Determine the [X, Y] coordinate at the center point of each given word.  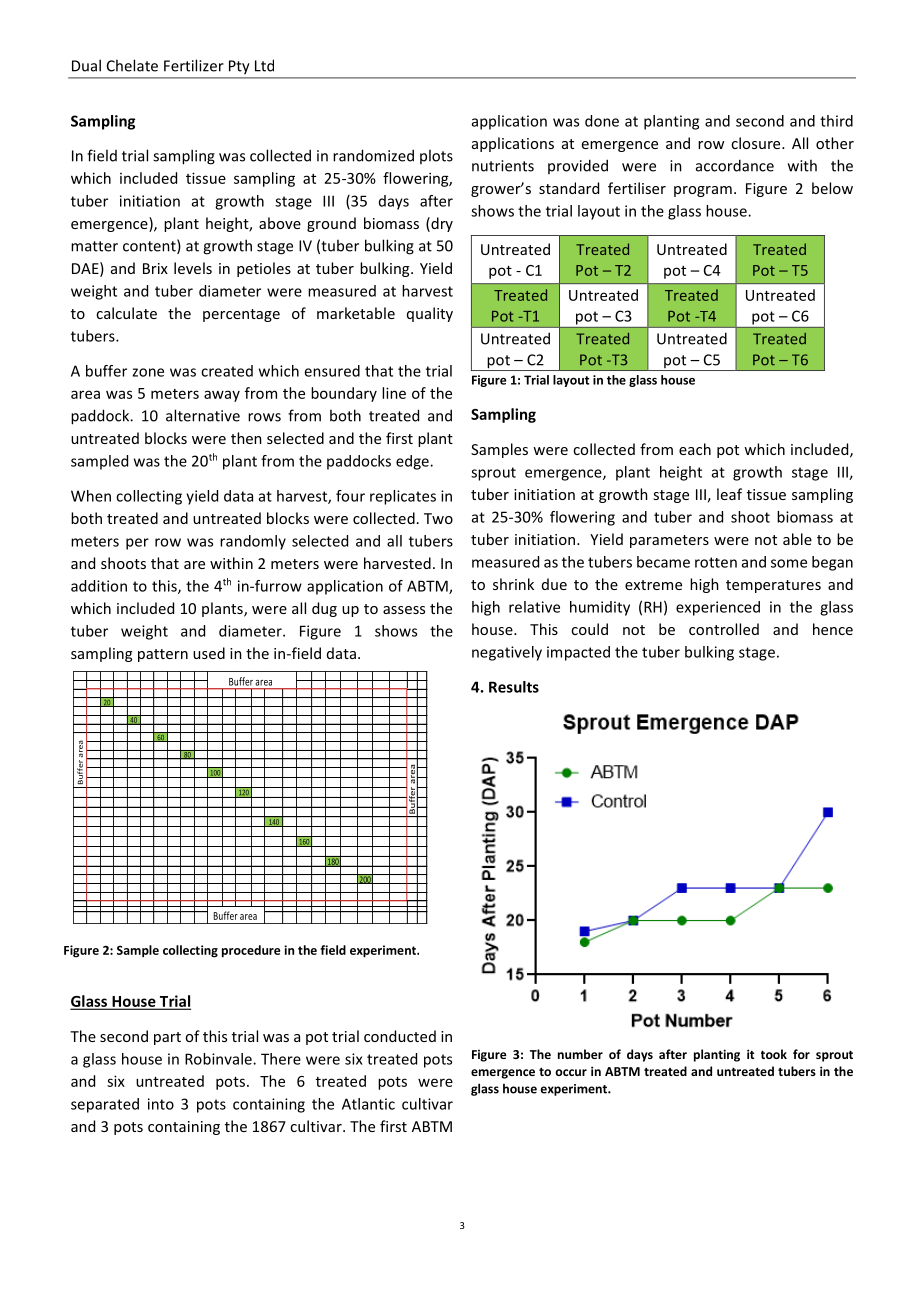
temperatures [773, 586]
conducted [400, 1036]
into [161, 1104]
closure [757, 143]
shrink [513, 584]
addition [99, 586]
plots [436, 156]
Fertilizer [194, 65]
